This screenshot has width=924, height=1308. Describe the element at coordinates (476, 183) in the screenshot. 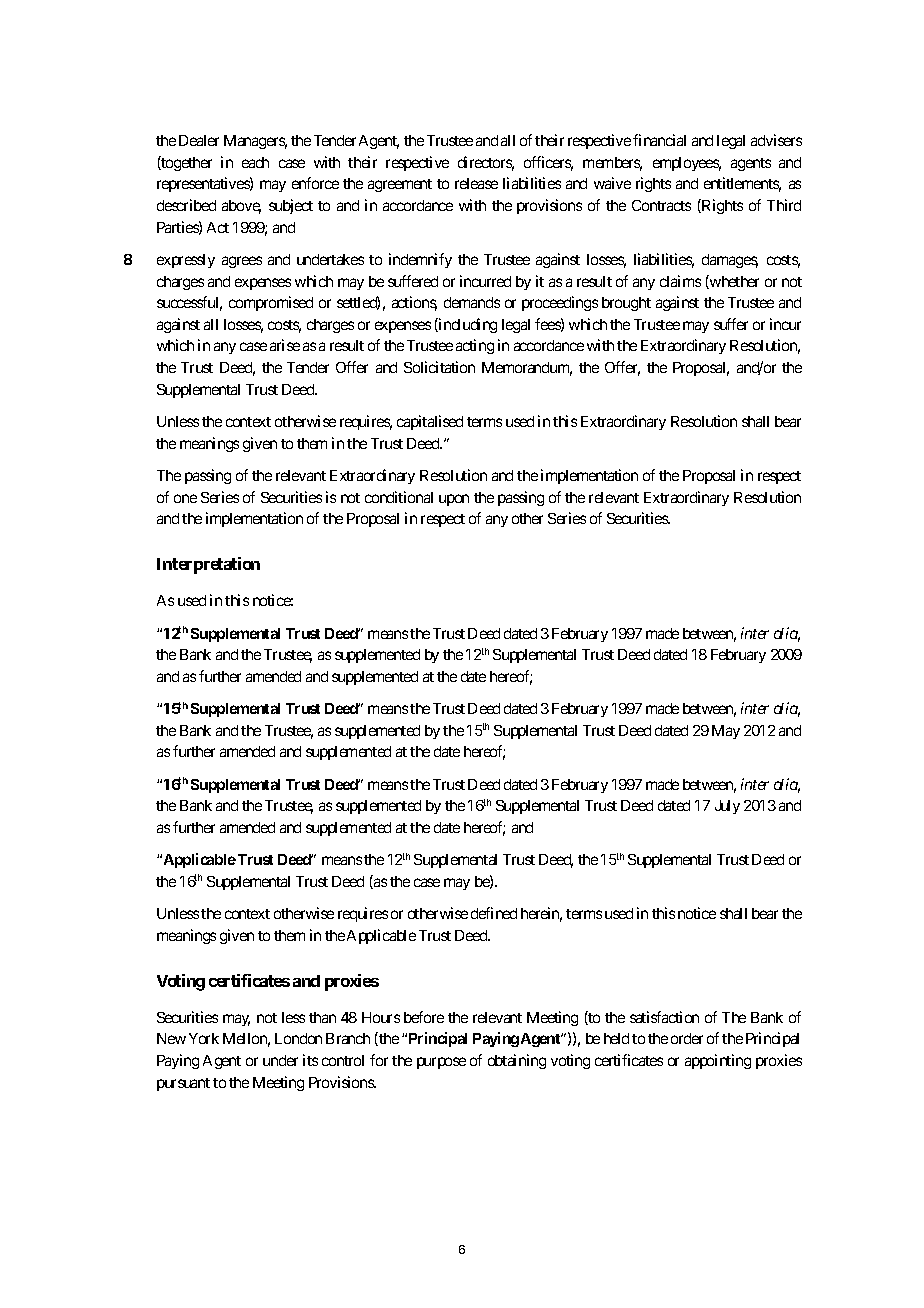

I see `release` at that location.
